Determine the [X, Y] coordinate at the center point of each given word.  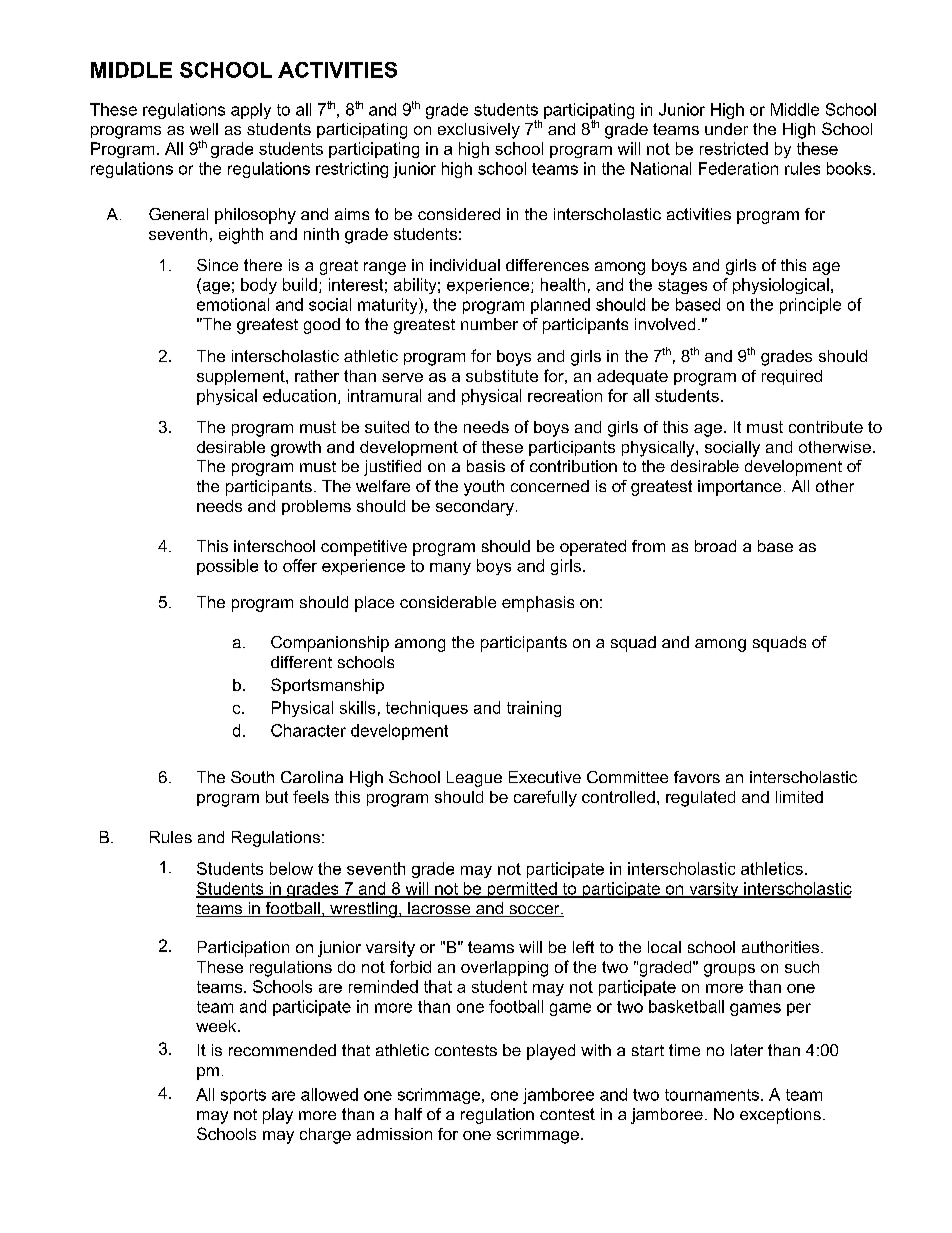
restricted [734, 148]
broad [715, 546]
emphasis [538, 604]
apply [251, 111]
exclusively [479, 131]
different [301, 662]
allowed [329, 1094]
